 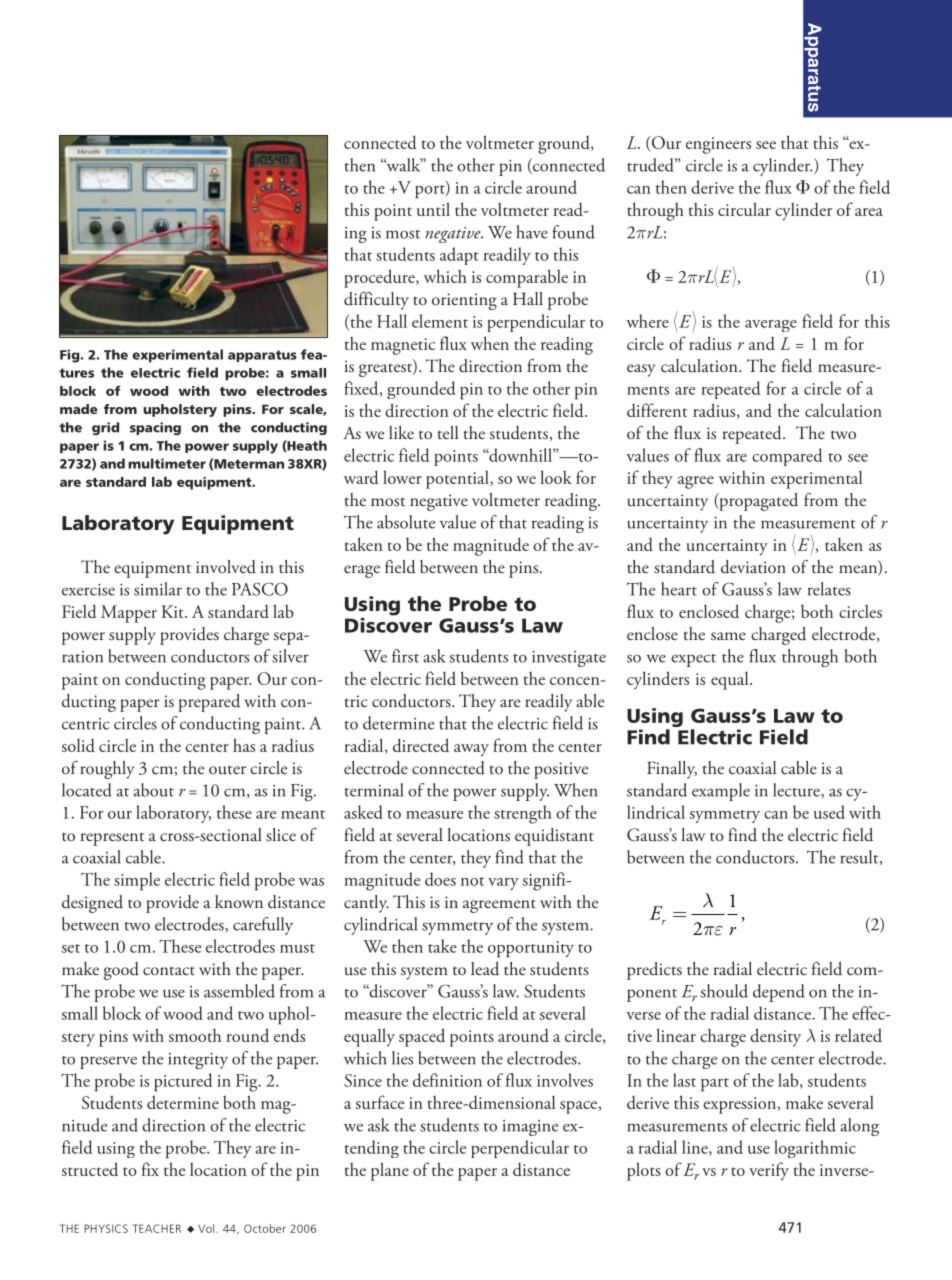 I want to click on circular, so click(x=744, y=209).
